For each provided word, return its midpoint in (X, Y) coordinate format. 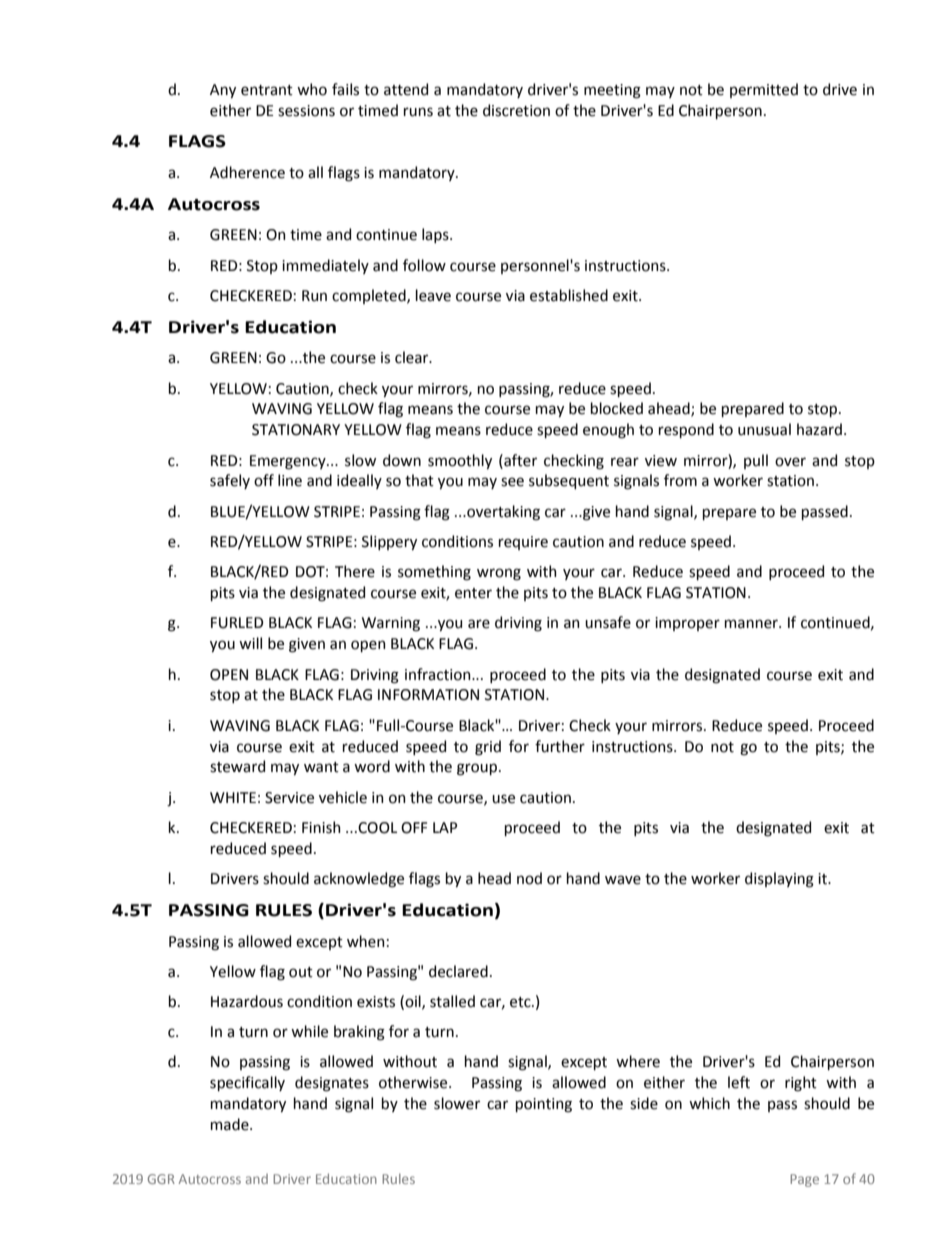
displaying (779, 880)
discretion (516, 110)
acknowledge (359, 880)
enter (473, 593)
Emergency (289, 462)
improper (687, 624)
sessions (306, 111)
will (250, 643)
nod (529, 878)
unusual (764, 429)
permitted (764, 90)
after (519, 460)
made (231, 1124)
